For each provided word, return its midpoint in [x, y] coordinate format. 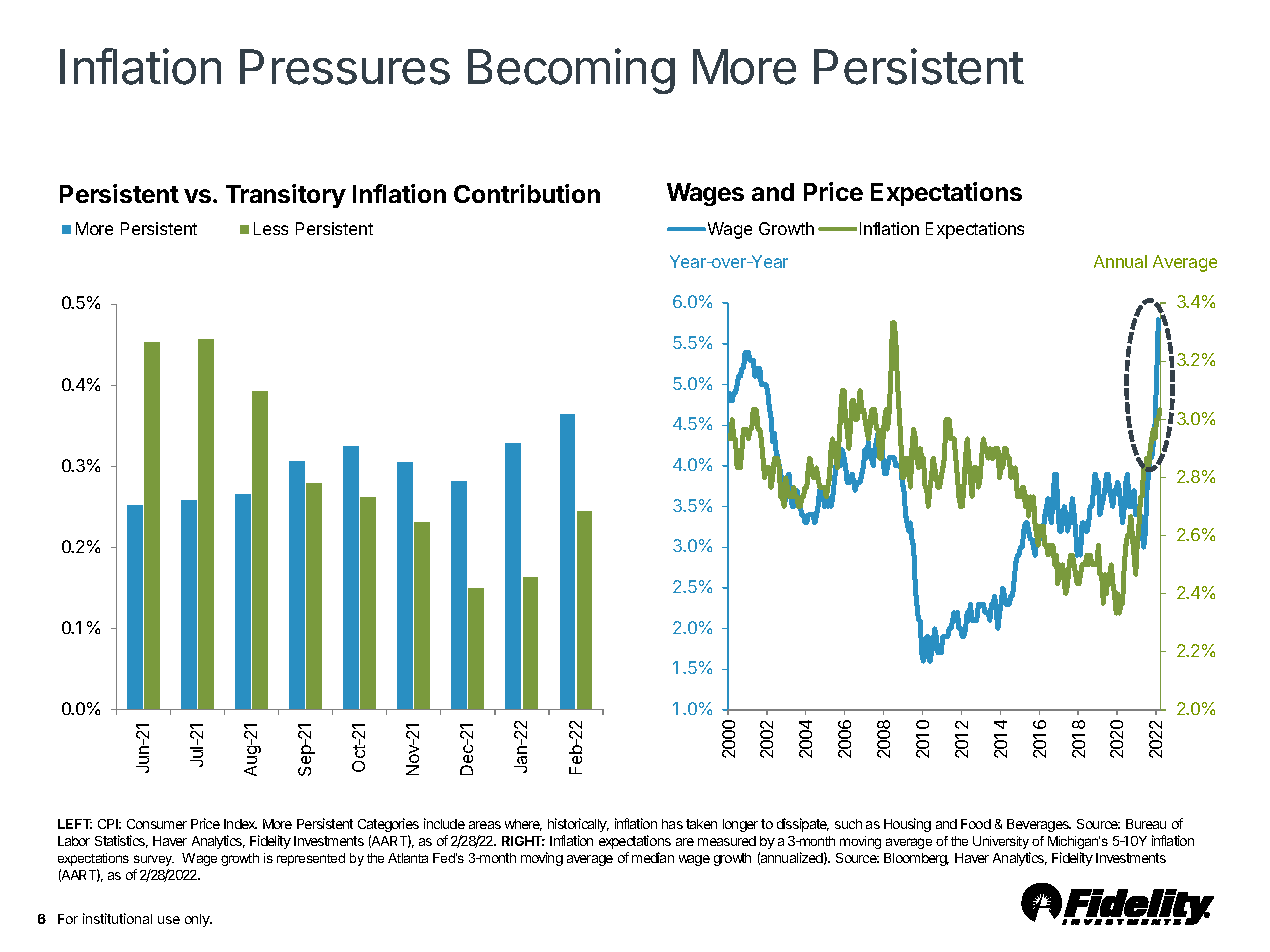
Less [271, 228]
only [198, 920]
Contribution [527, 193]
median [653, 857]
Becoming [571, 71]
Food [976, 824]
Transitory [286, 196]
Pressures [345, 67]
